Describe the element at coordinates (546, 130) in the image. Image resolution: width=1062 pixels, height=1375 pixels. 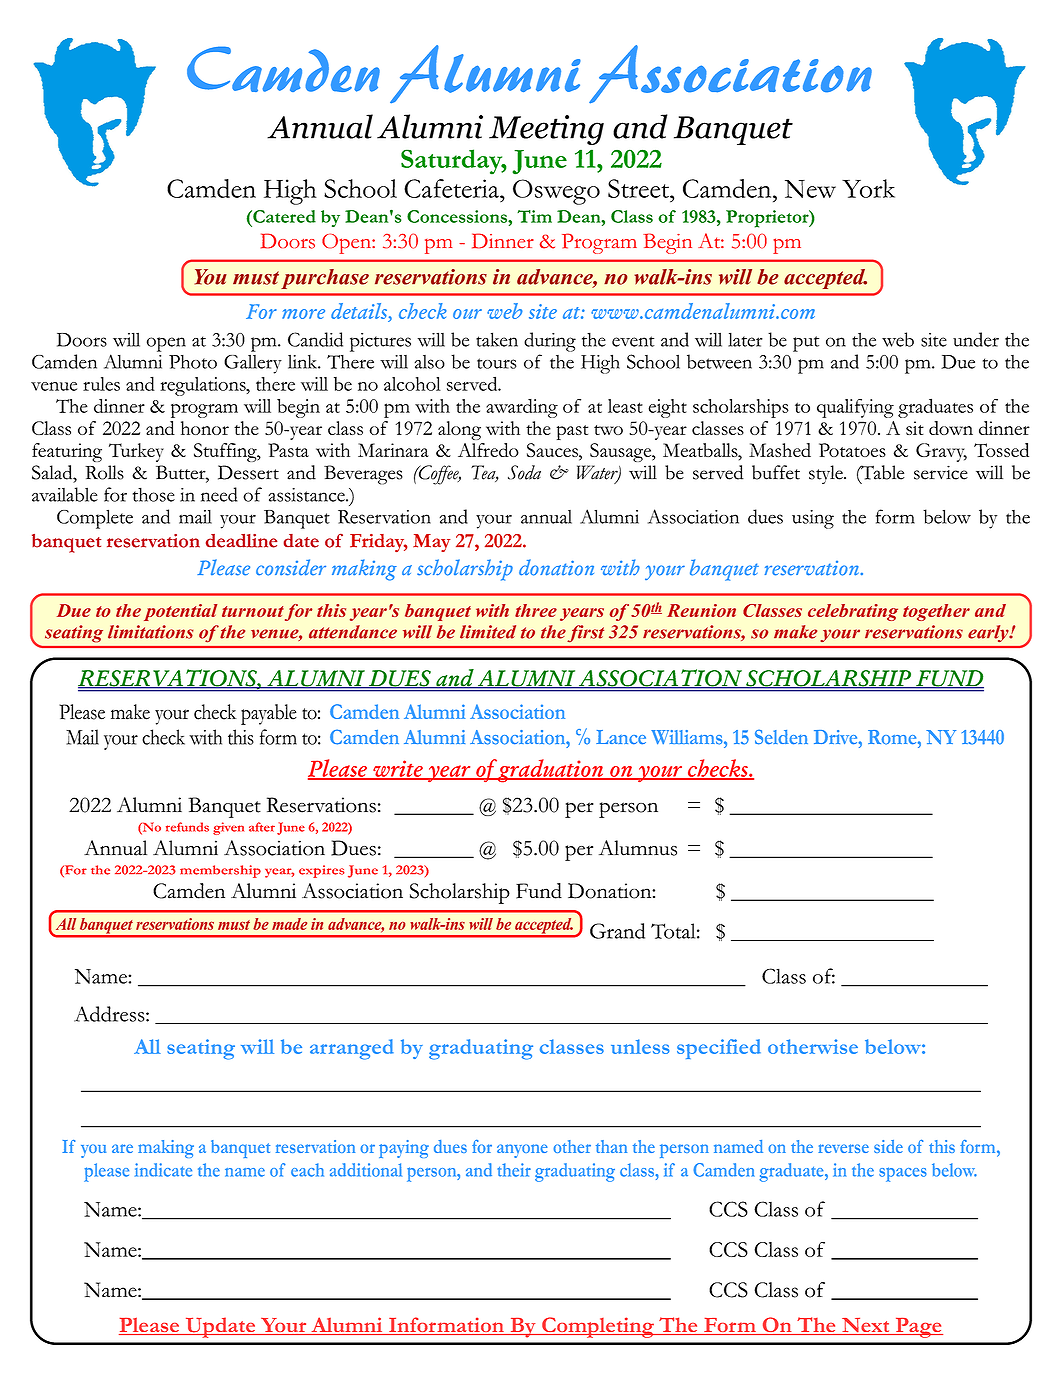
I see `Meeting` at that location.
